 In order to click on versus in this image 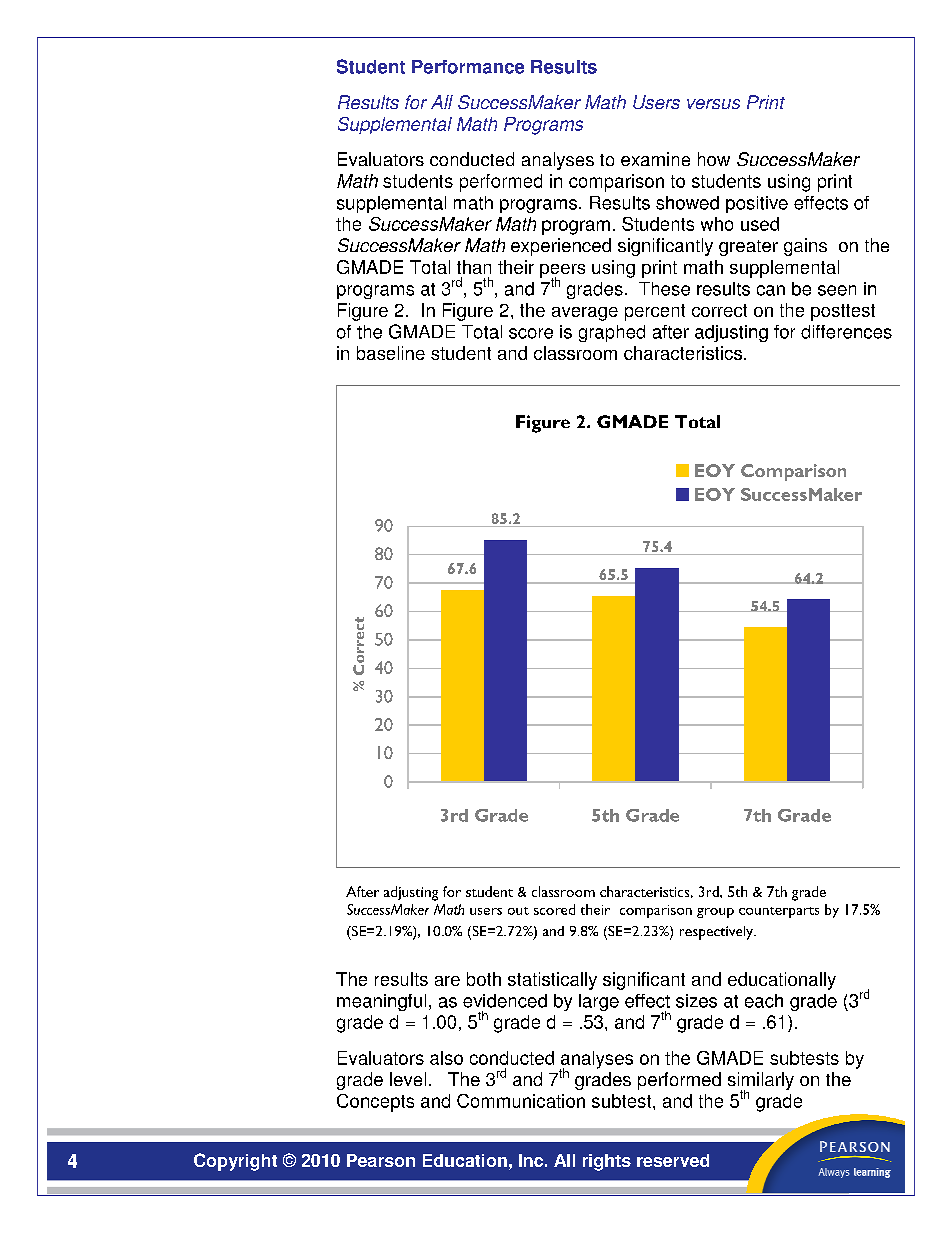, I will do `click(713, 104)`.
